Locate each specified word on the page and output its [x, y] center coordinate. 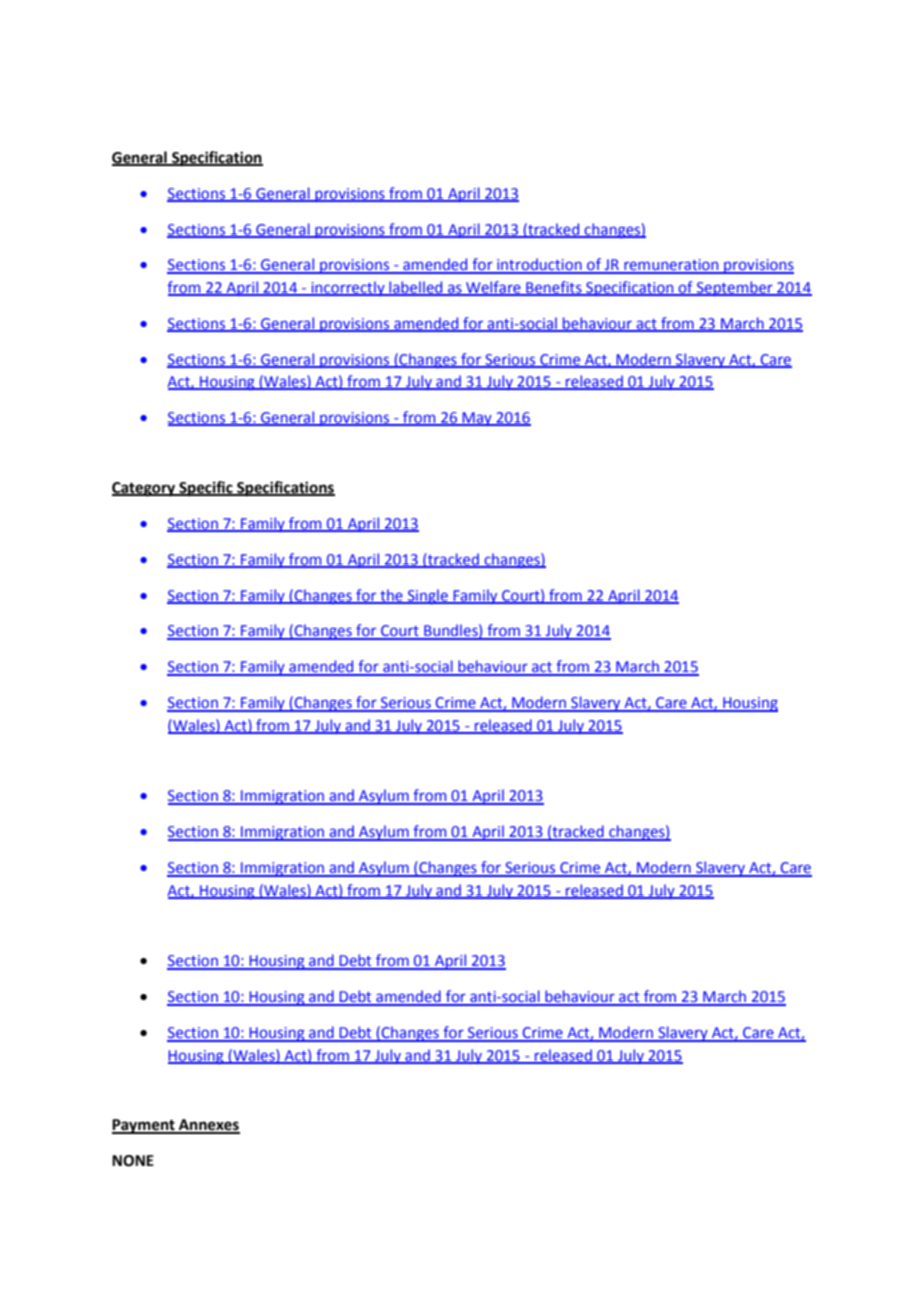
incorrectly [348, 288]
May [477, 419]
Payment [144, 1126]
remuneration [671, 266]
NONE [133, 1161]
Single [428, 596]
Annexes [208, 1126]
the [391, 596]
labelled [416, 288]
